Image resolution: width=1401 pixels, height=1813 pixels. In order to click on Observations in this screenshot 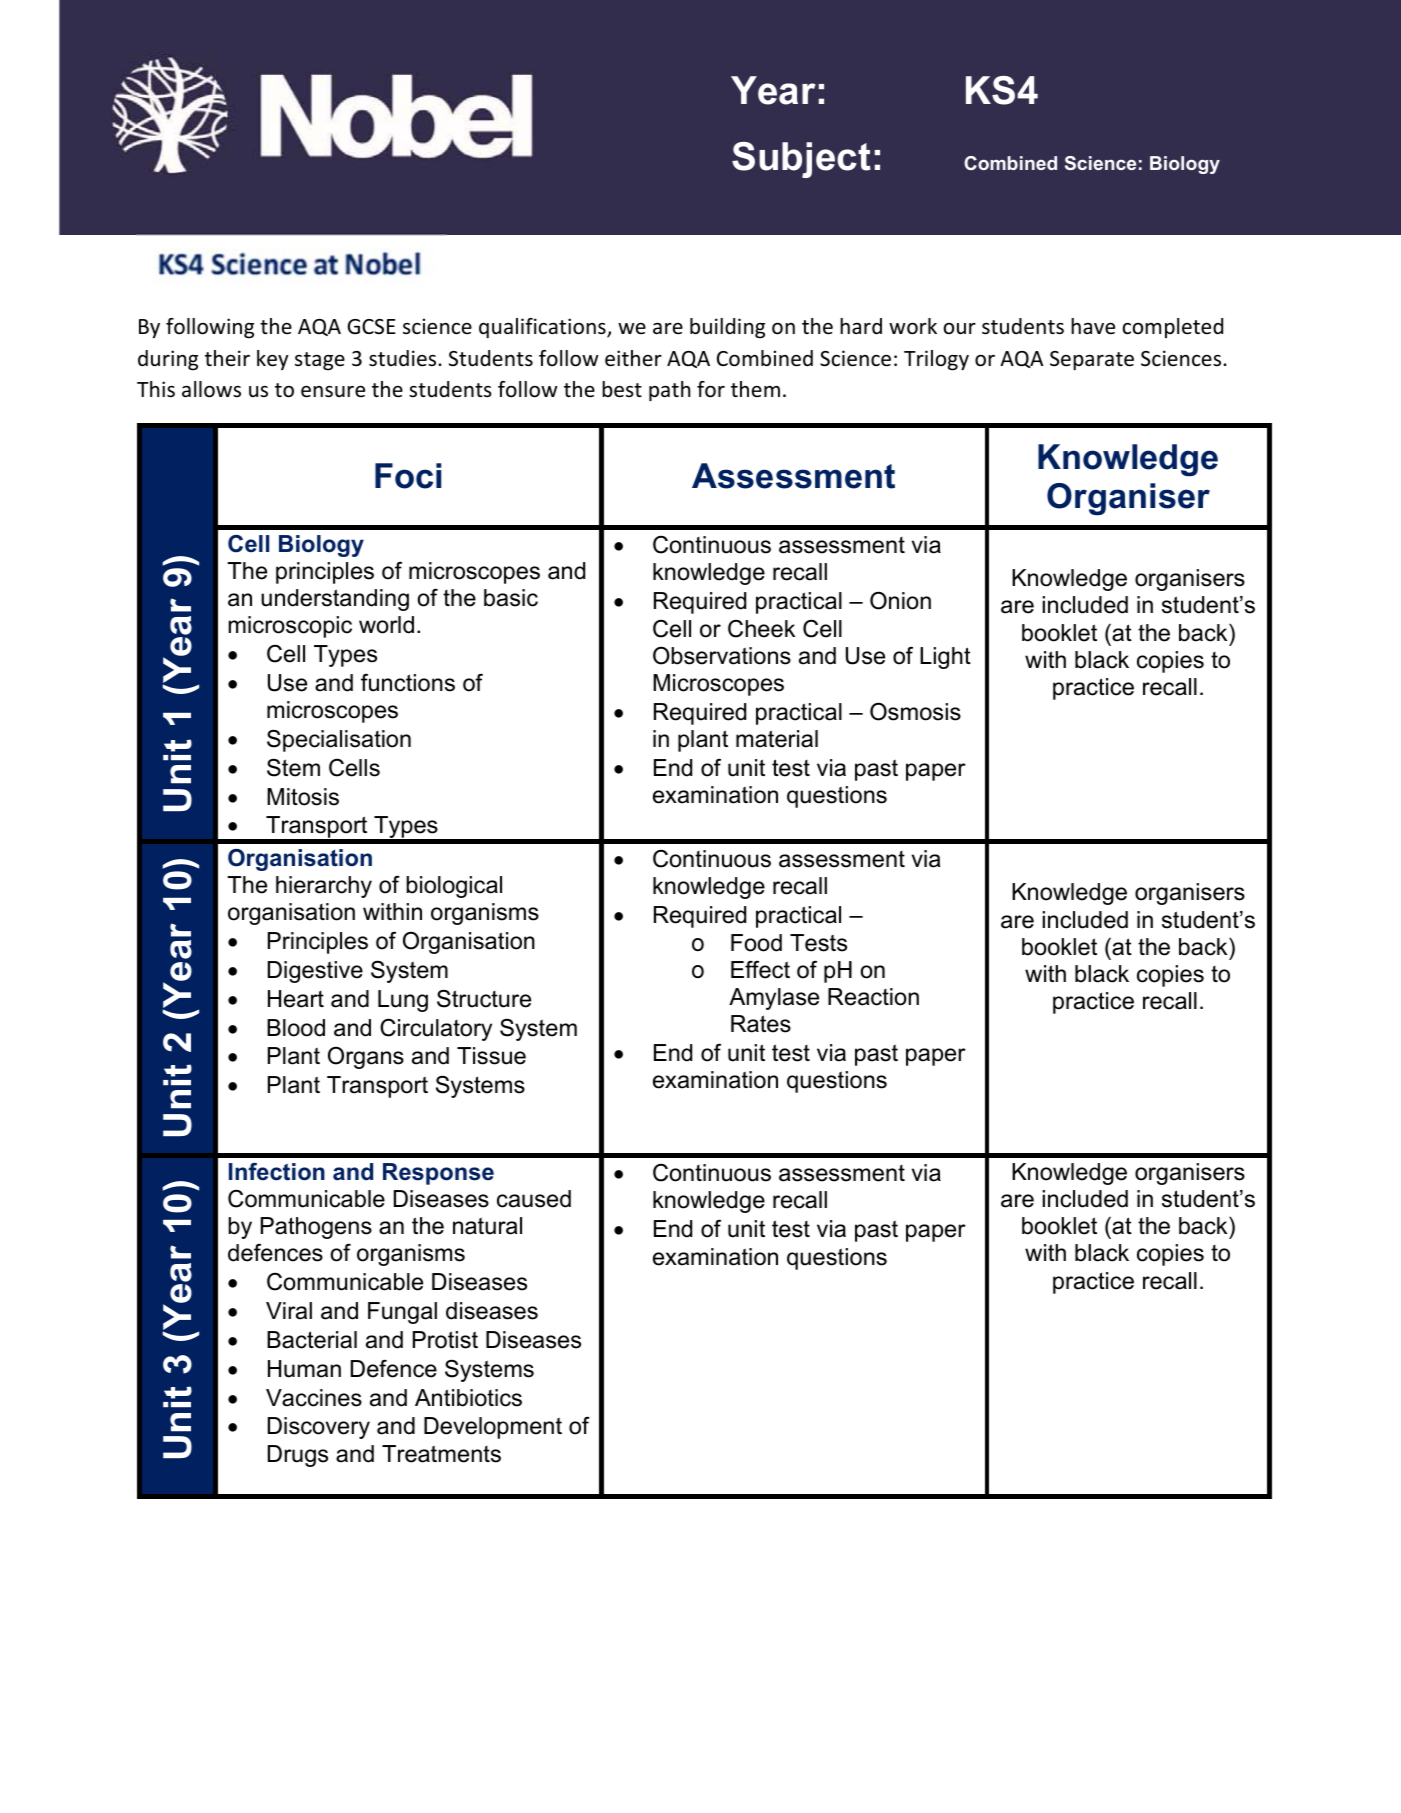, I will do `click(722, 655)`.
